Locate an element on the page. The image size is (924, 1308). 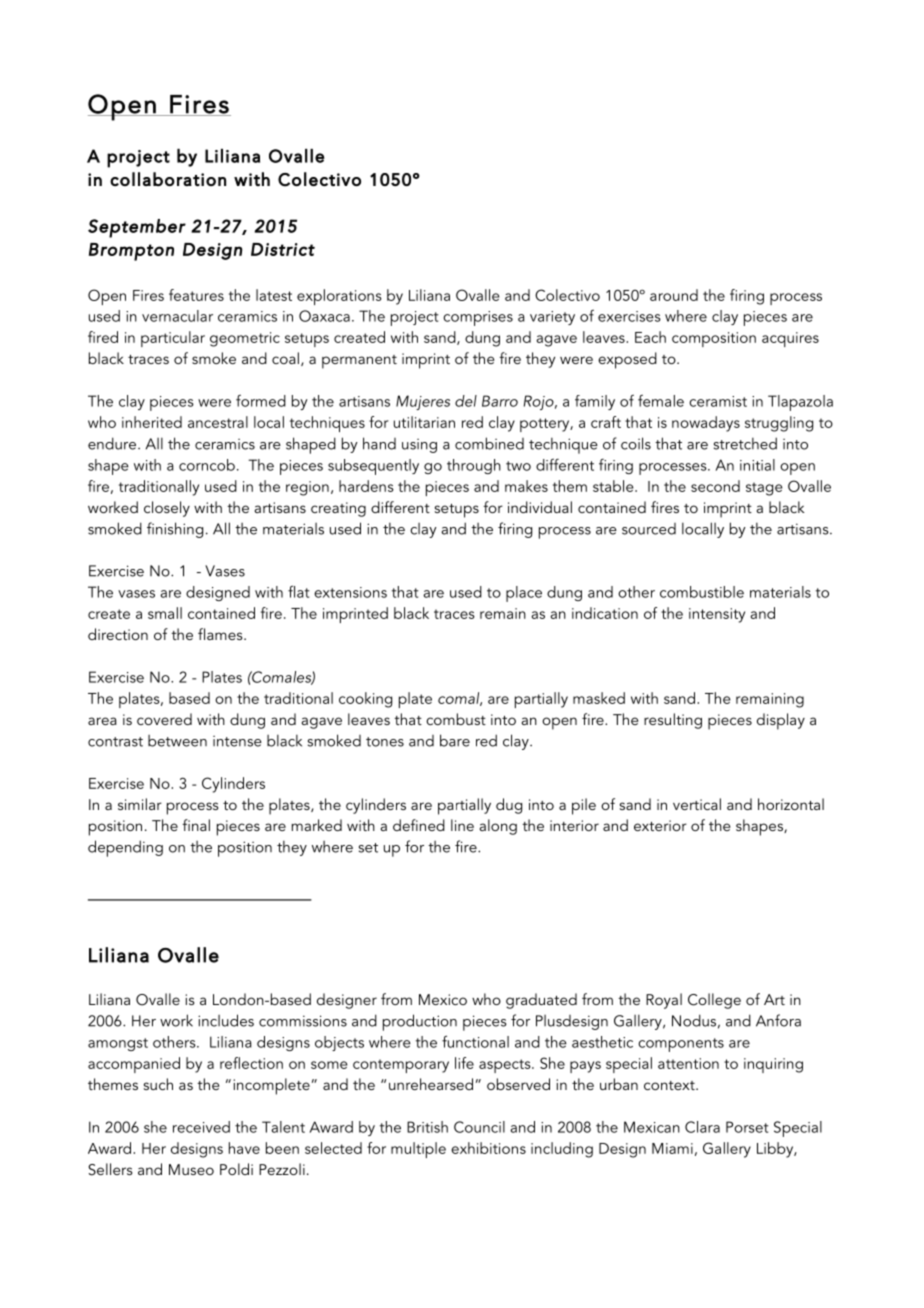
intensity is located at coordinates (717, 615).
